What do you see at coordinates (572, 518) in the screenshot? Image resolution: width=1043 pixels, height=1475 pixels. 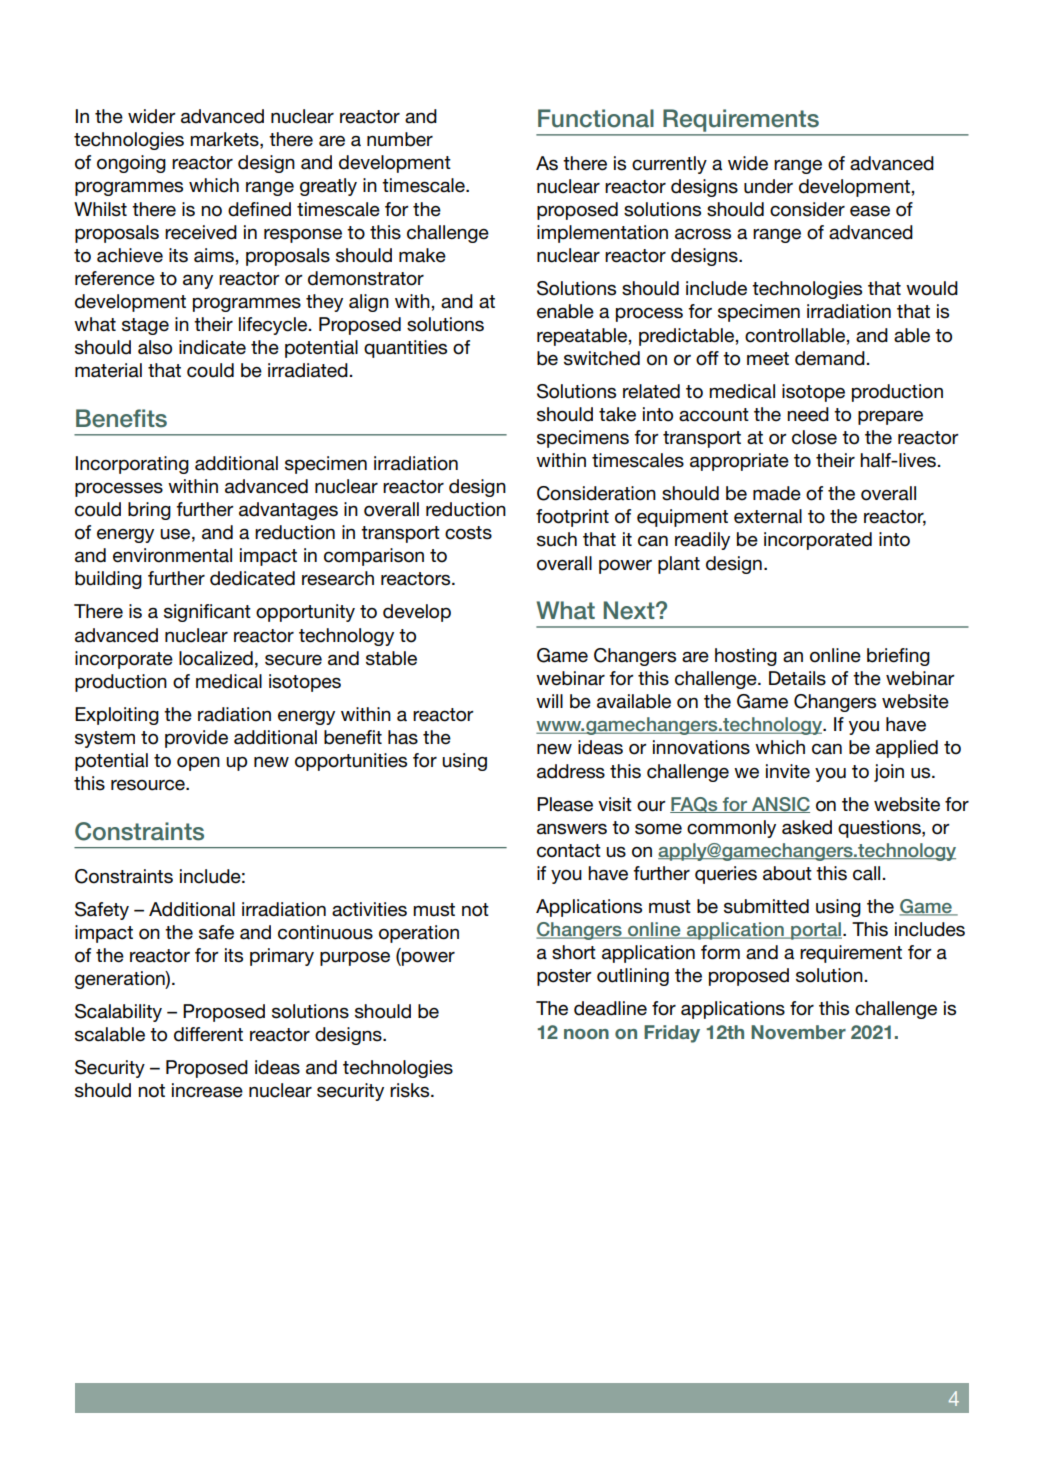 I see `footprint` at bounding box center [572, 518].
